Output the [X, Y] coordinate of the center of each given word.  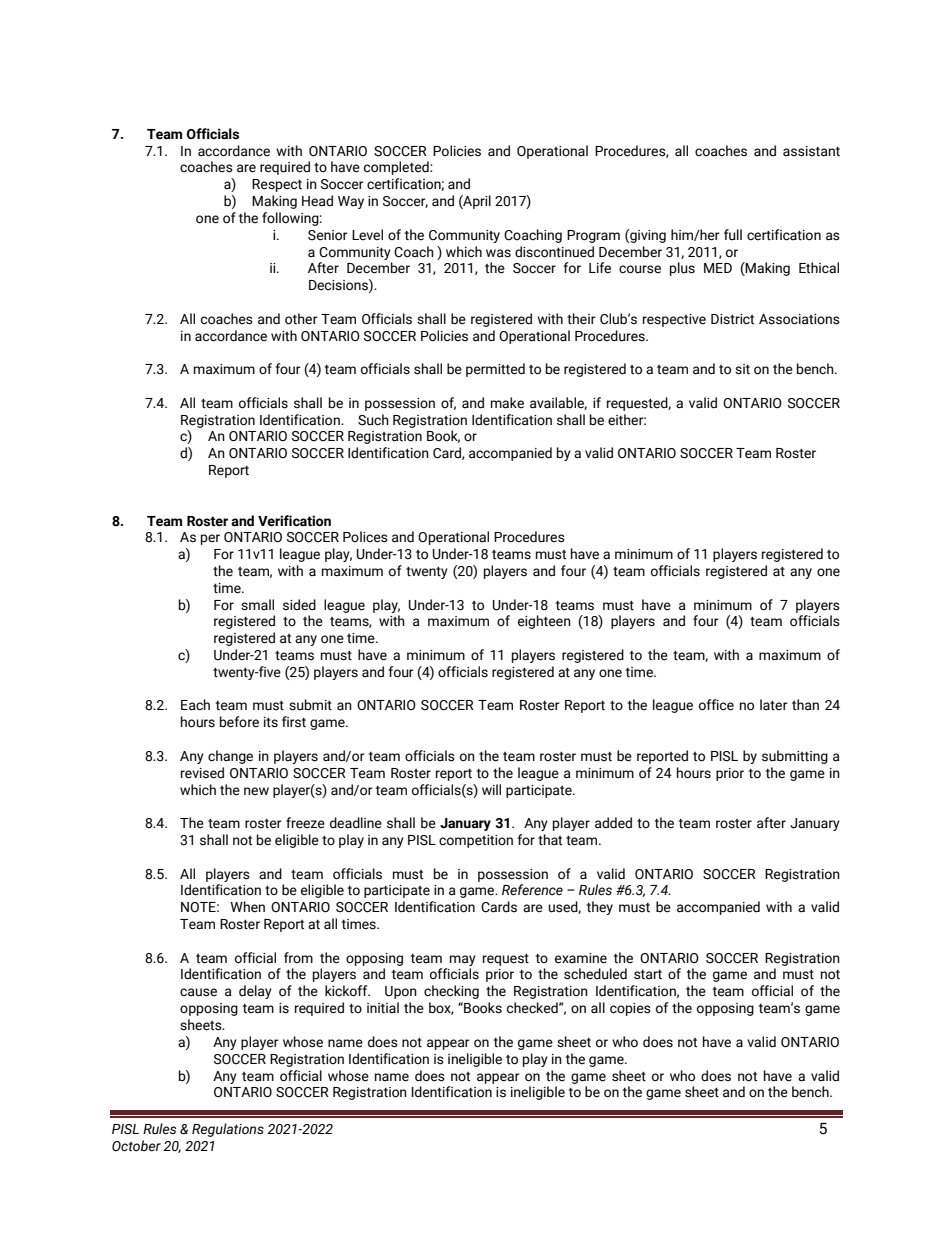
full [733, 235]
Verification [294, 521]
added [613, 823]
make [507, 403]
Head [317, 201]
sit [742, 369]
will [491, 789]
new [256, 791]
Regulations [228, 1130]
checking [451, 992]
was [498, 253]
